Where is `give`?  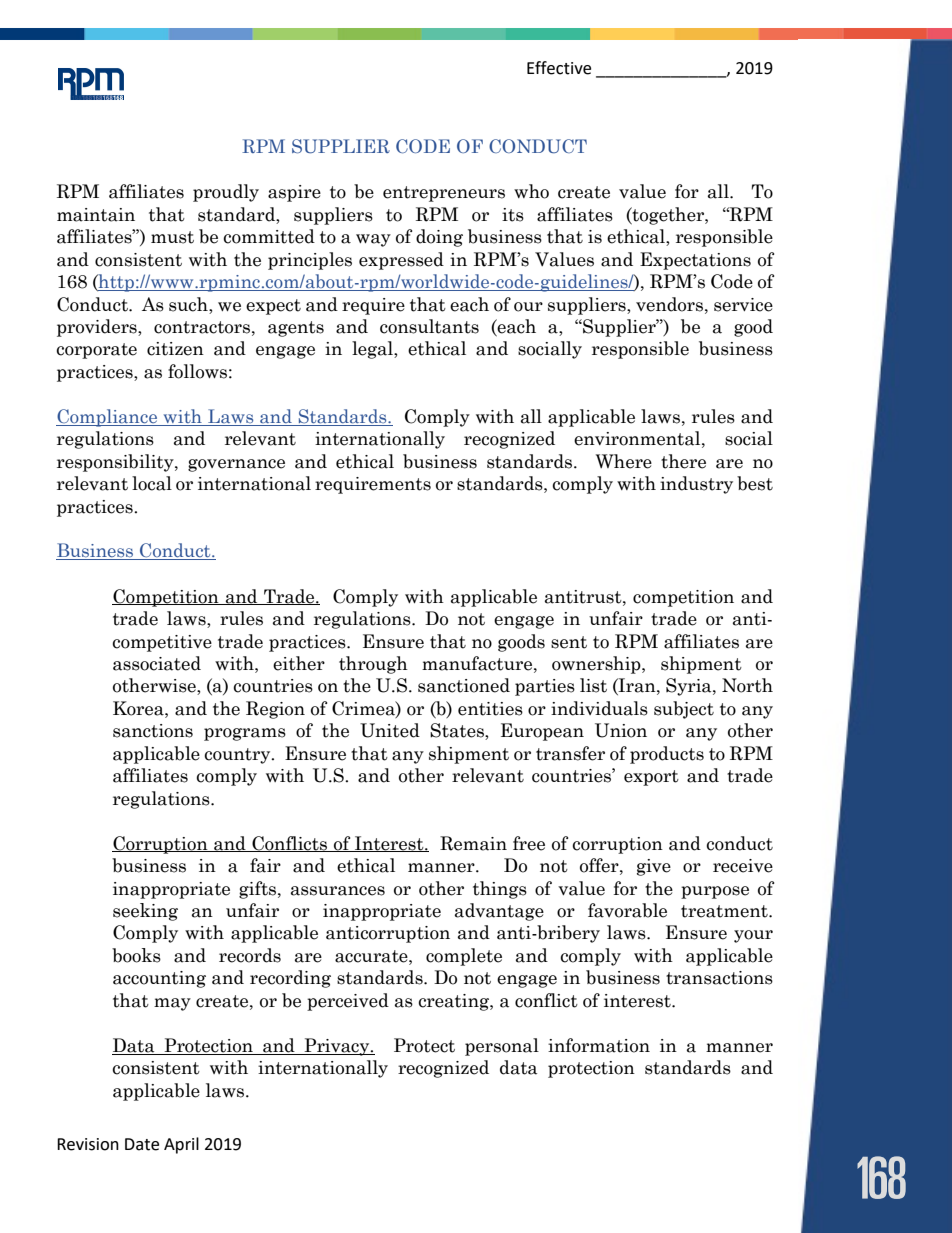 give is located at coordinates (654, 867).
